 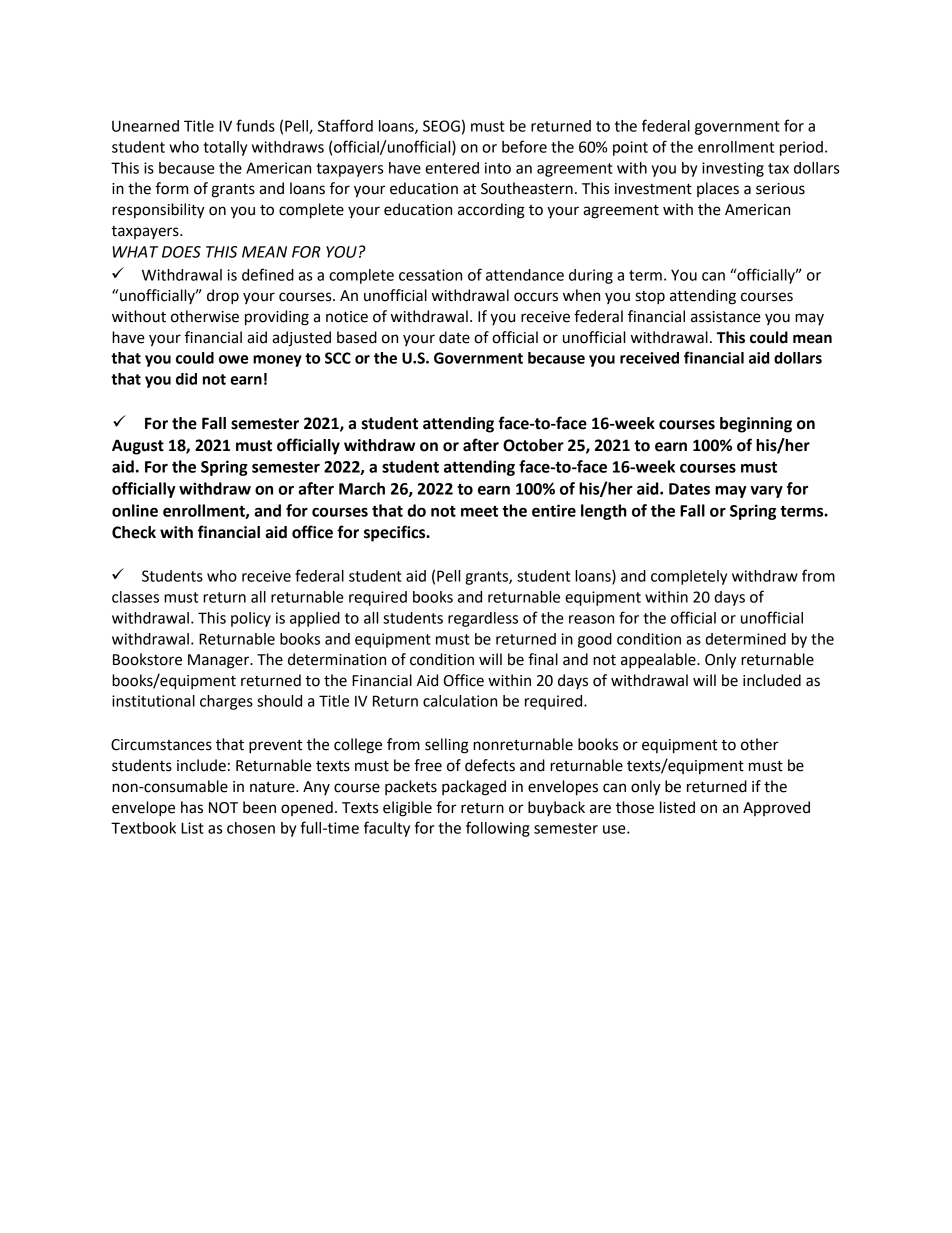 What do you see at coordinates (452, 168) in the screenshot?
I see `entered` at bounding box center [452, 168].
